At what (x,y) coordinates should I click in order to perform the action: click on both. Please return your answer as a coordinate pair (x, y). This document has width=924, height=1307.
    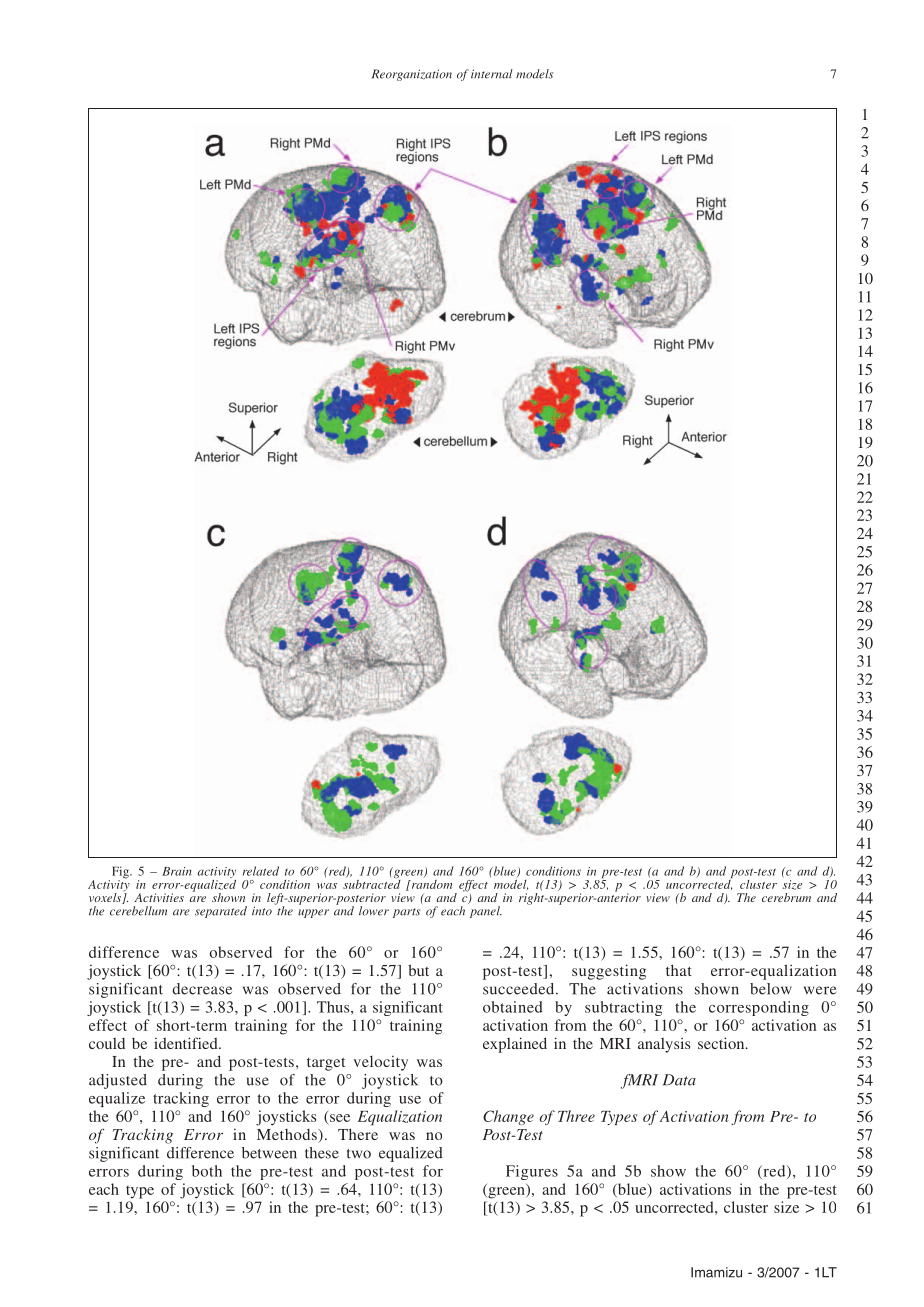
    Looking at the image, I should click on (207, 1171).
